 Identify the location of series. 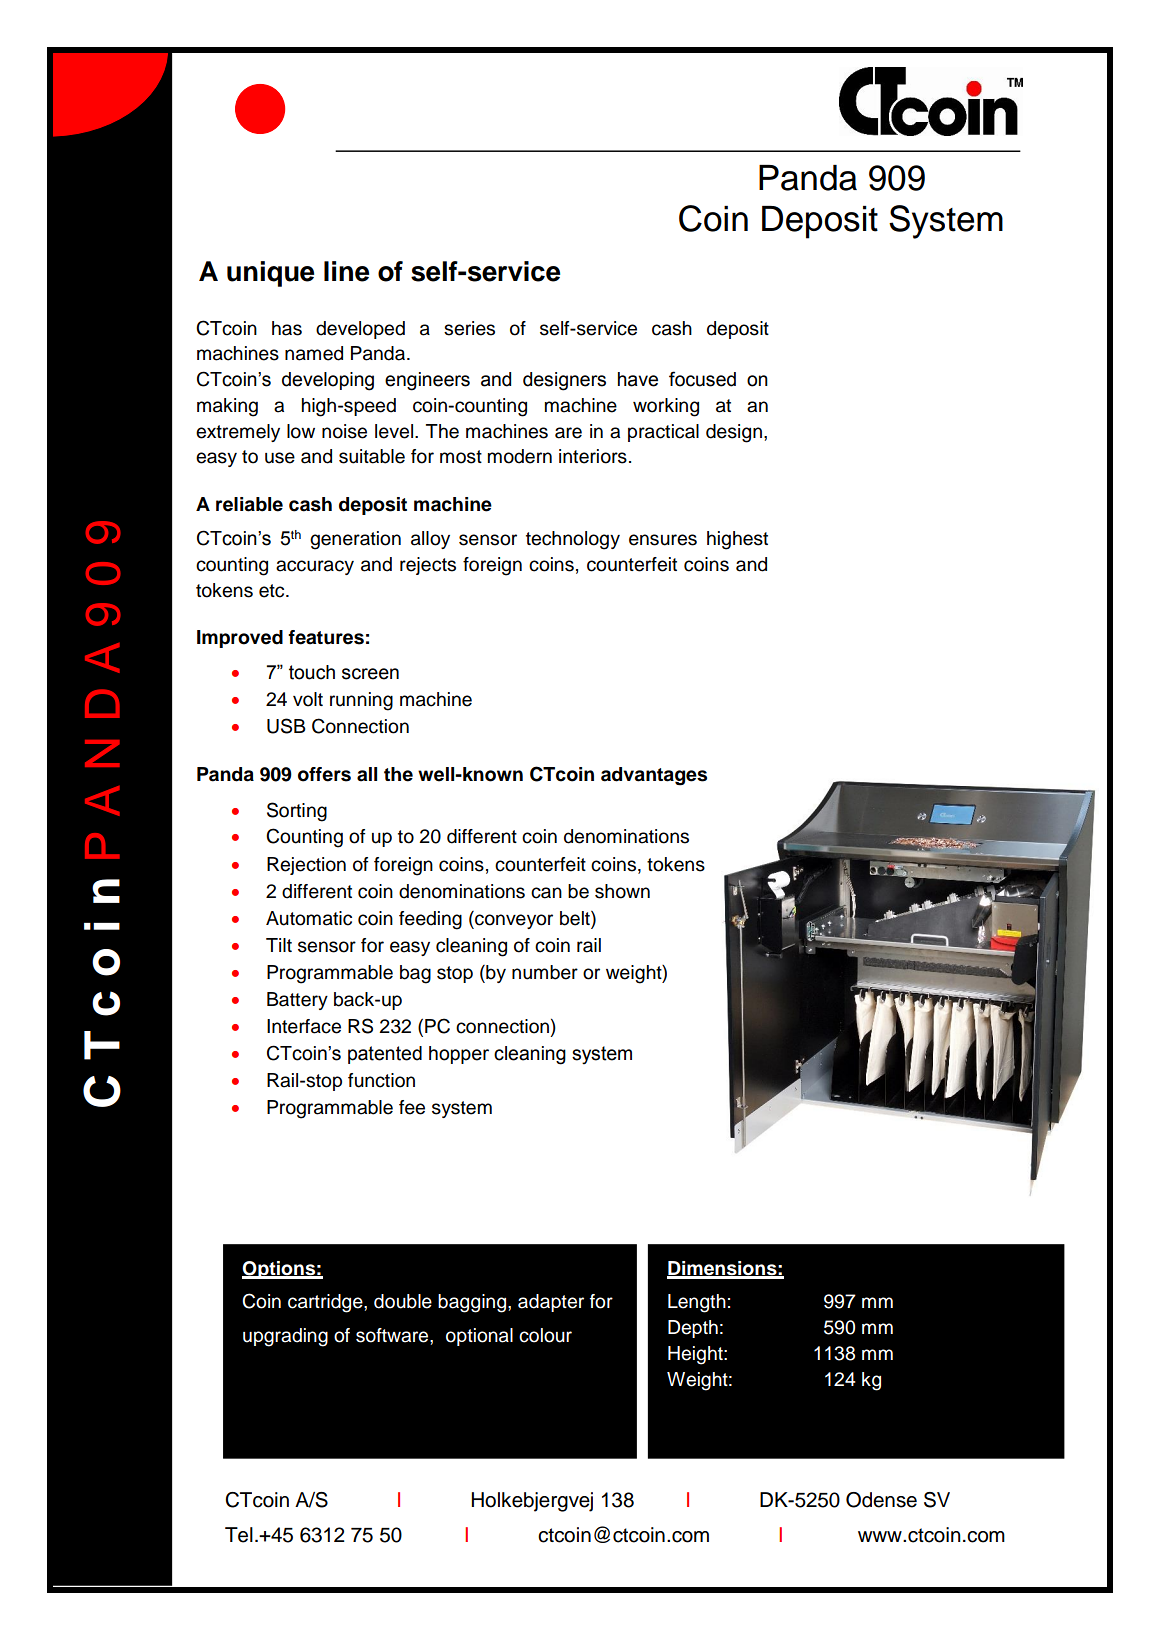
(469, 328).
